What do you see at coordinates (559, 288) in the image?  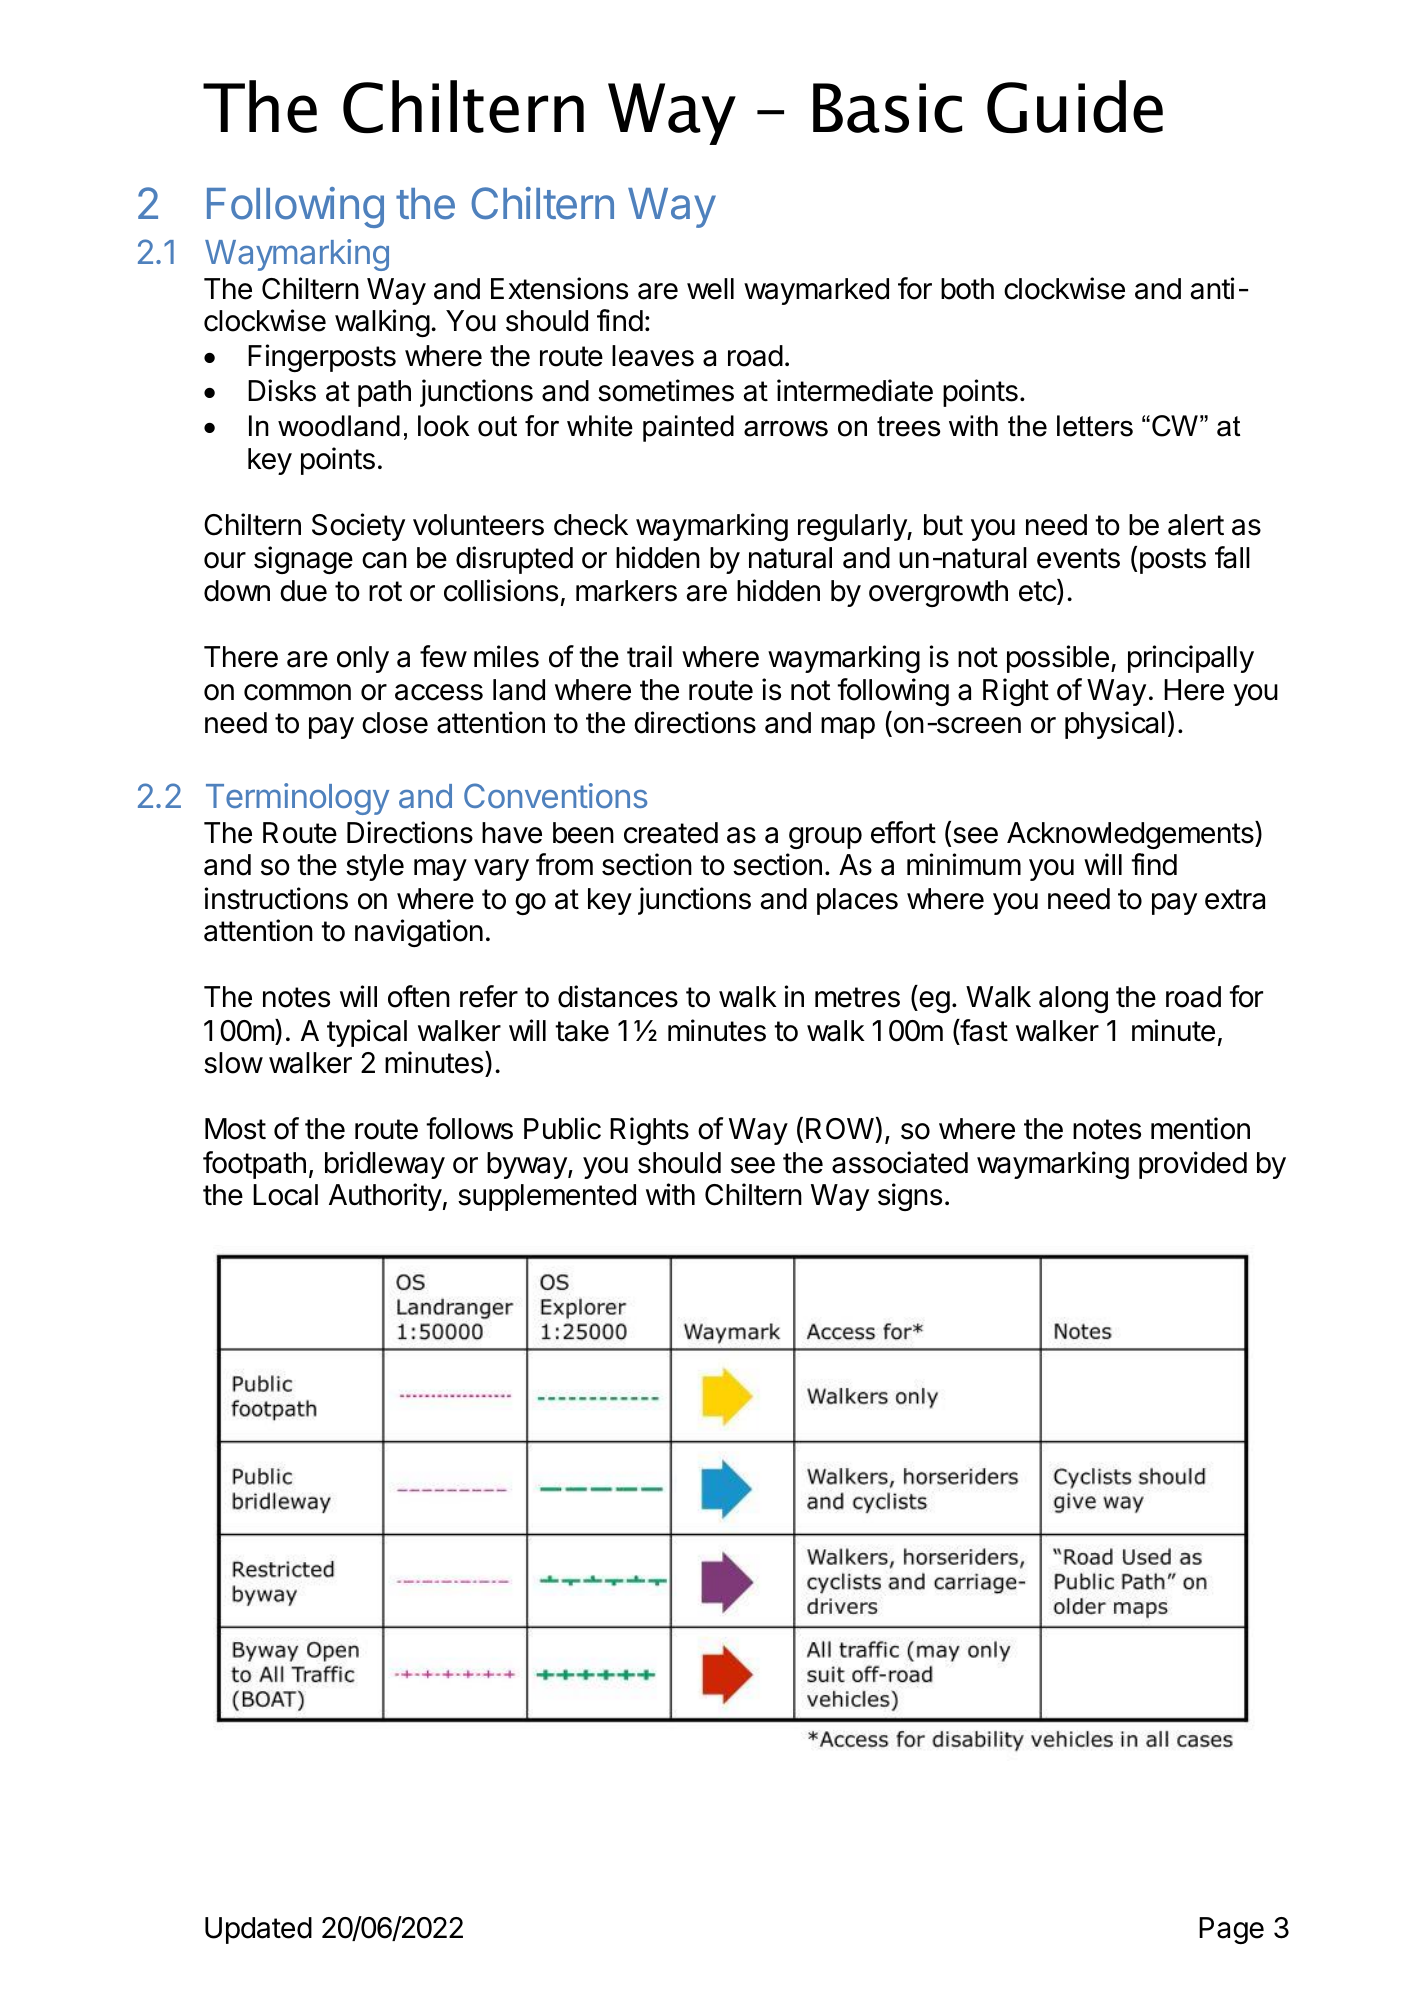 I see `Extensions` at bounding box center [559, 288].
